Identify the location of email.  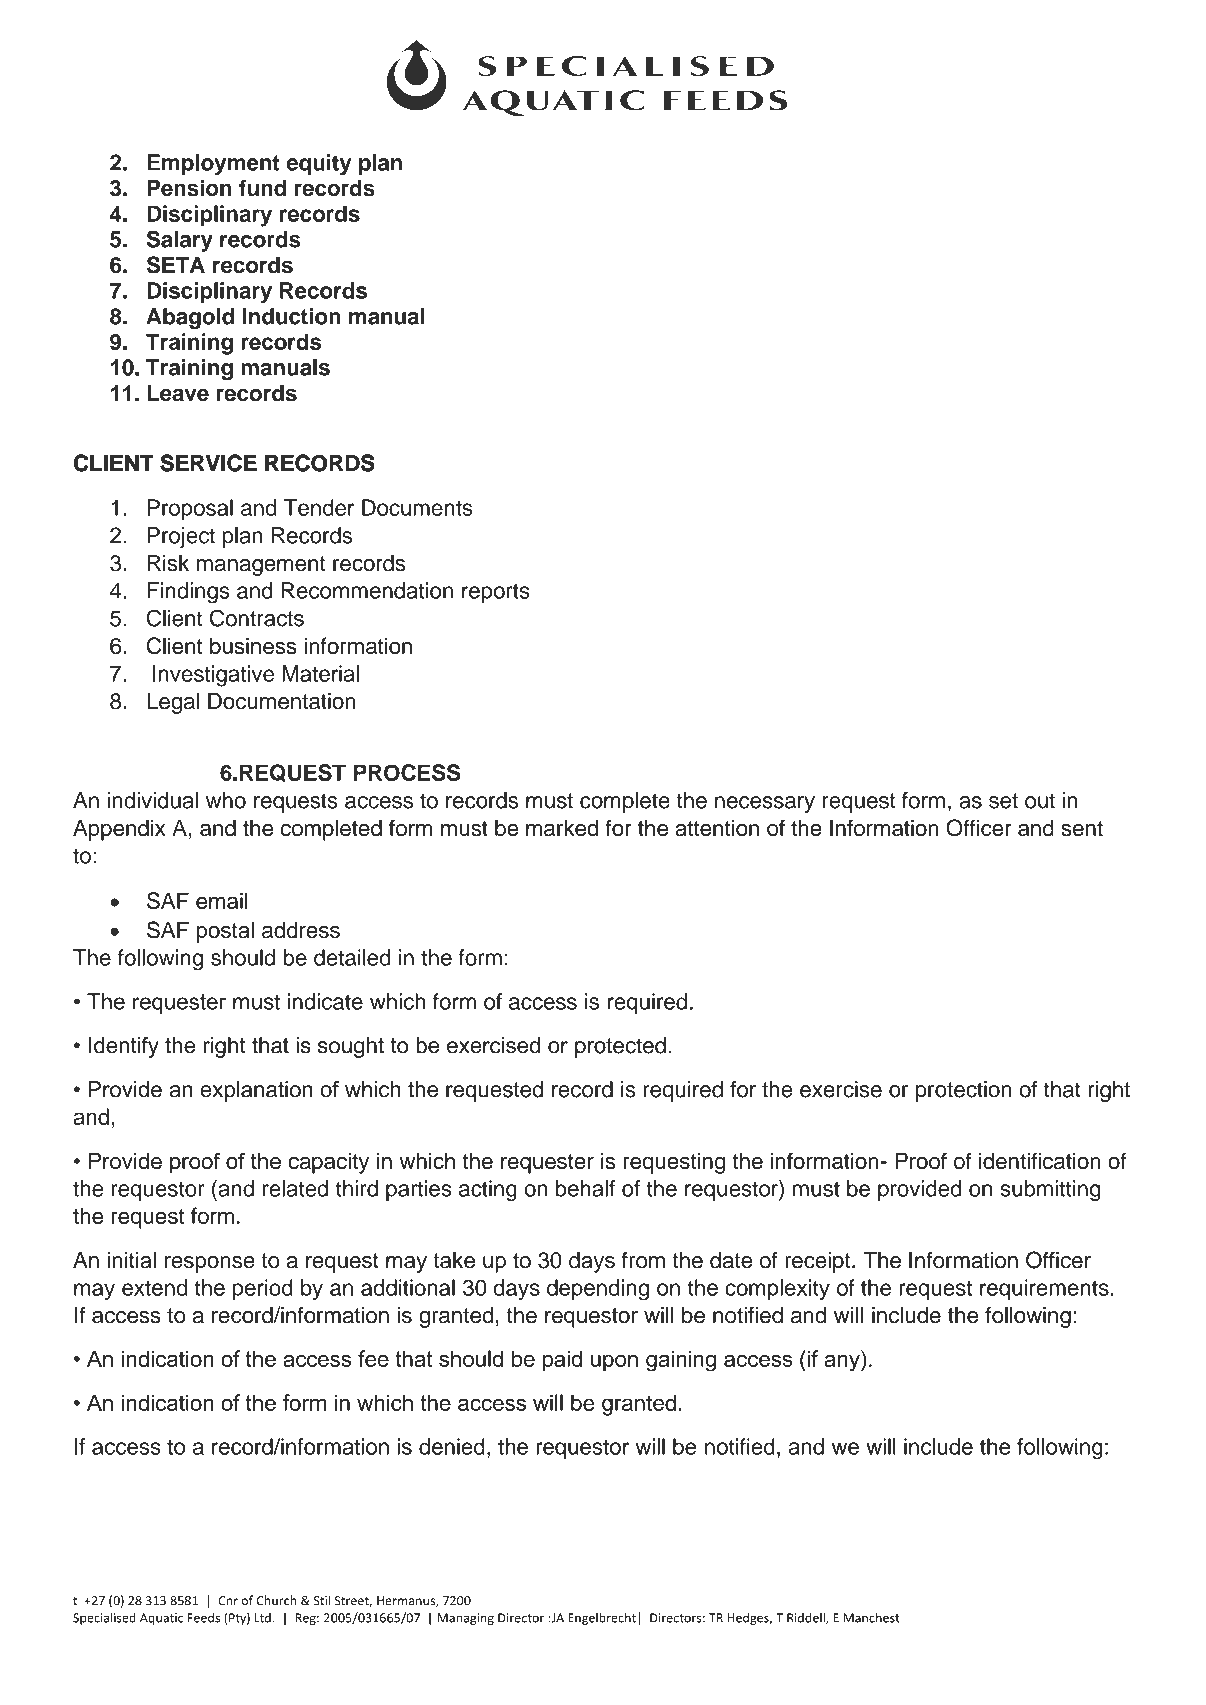
(222, 900).
